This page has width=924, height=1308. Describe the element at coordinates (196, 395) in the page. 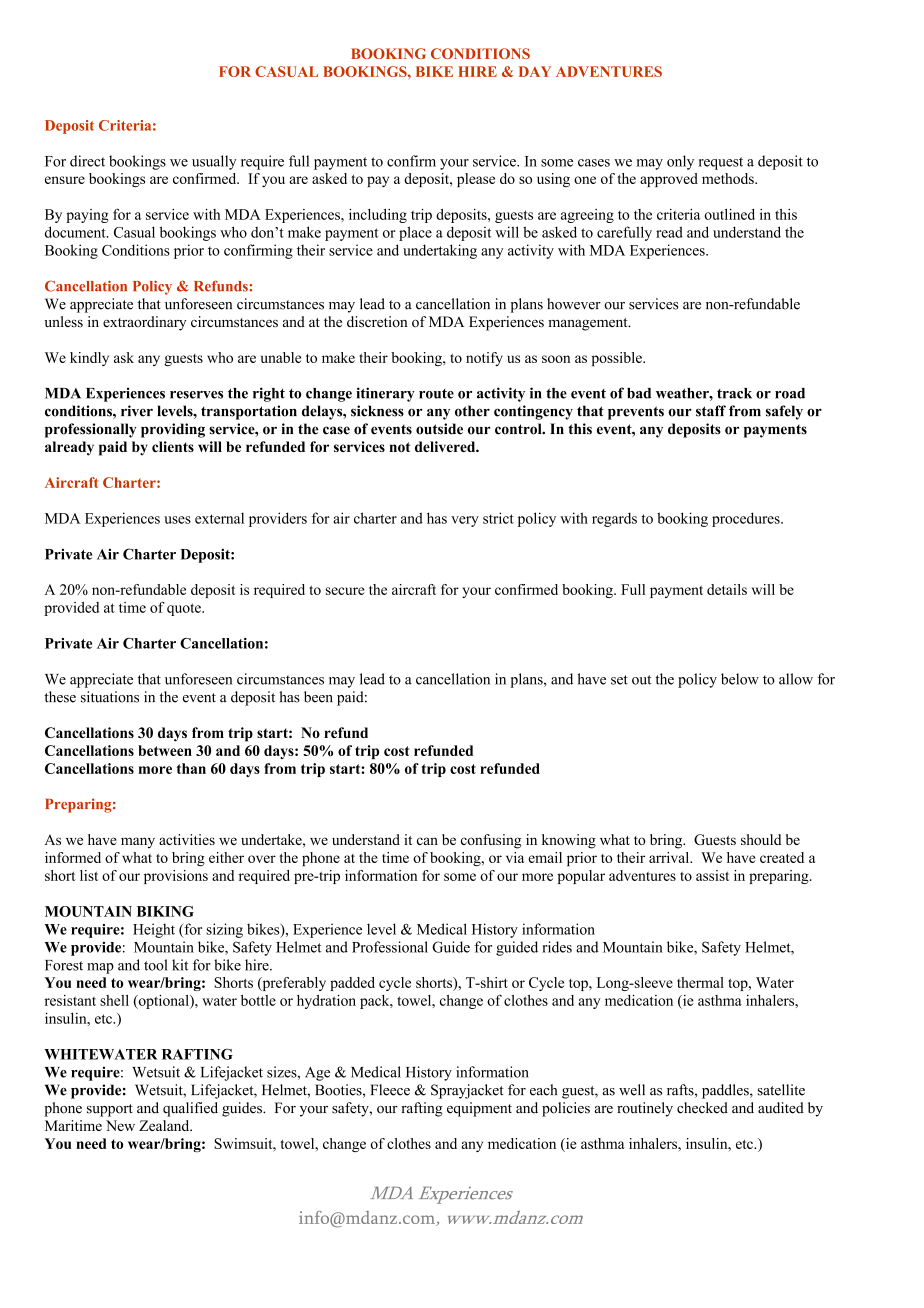

I see `reserves` at that location.
